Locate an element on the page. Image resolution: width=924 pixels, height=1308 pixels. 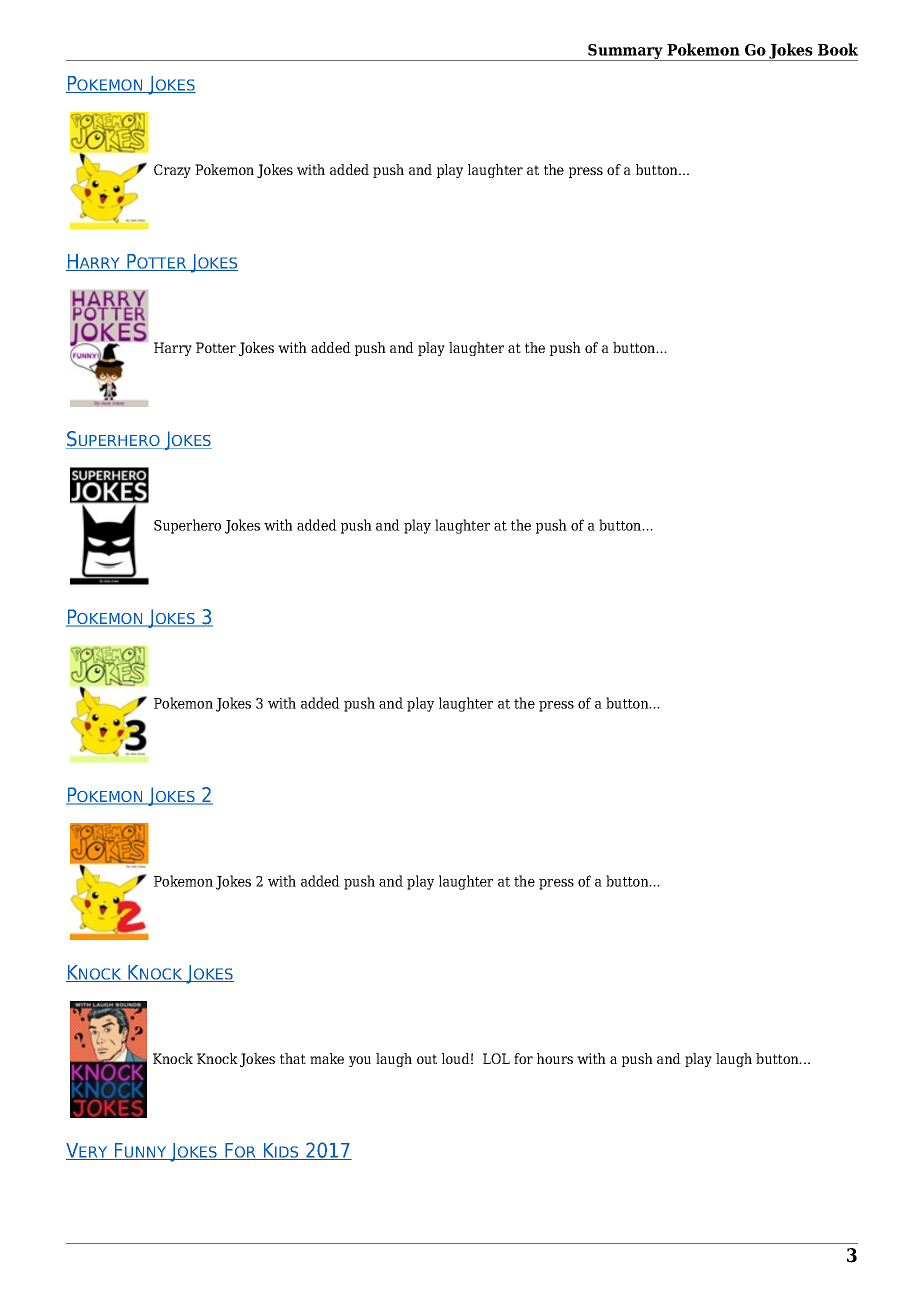
make is located at coordinates (327, 1058).
